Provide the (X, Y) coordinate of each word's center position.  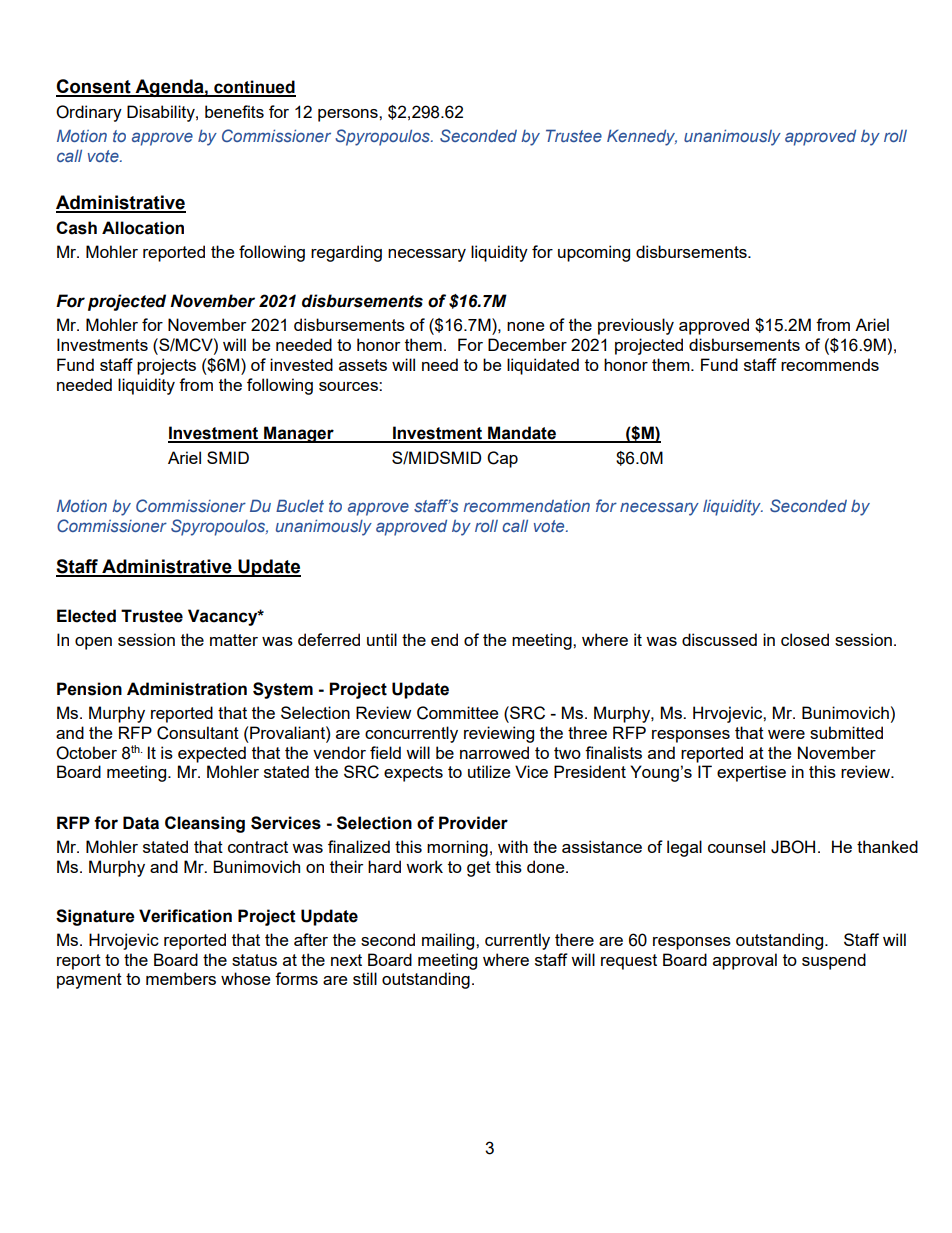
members (181, 978)
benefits (234, 111)
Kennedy (642, 137)
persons (349, 115)
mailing (449, 941)
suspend (834, 961)
